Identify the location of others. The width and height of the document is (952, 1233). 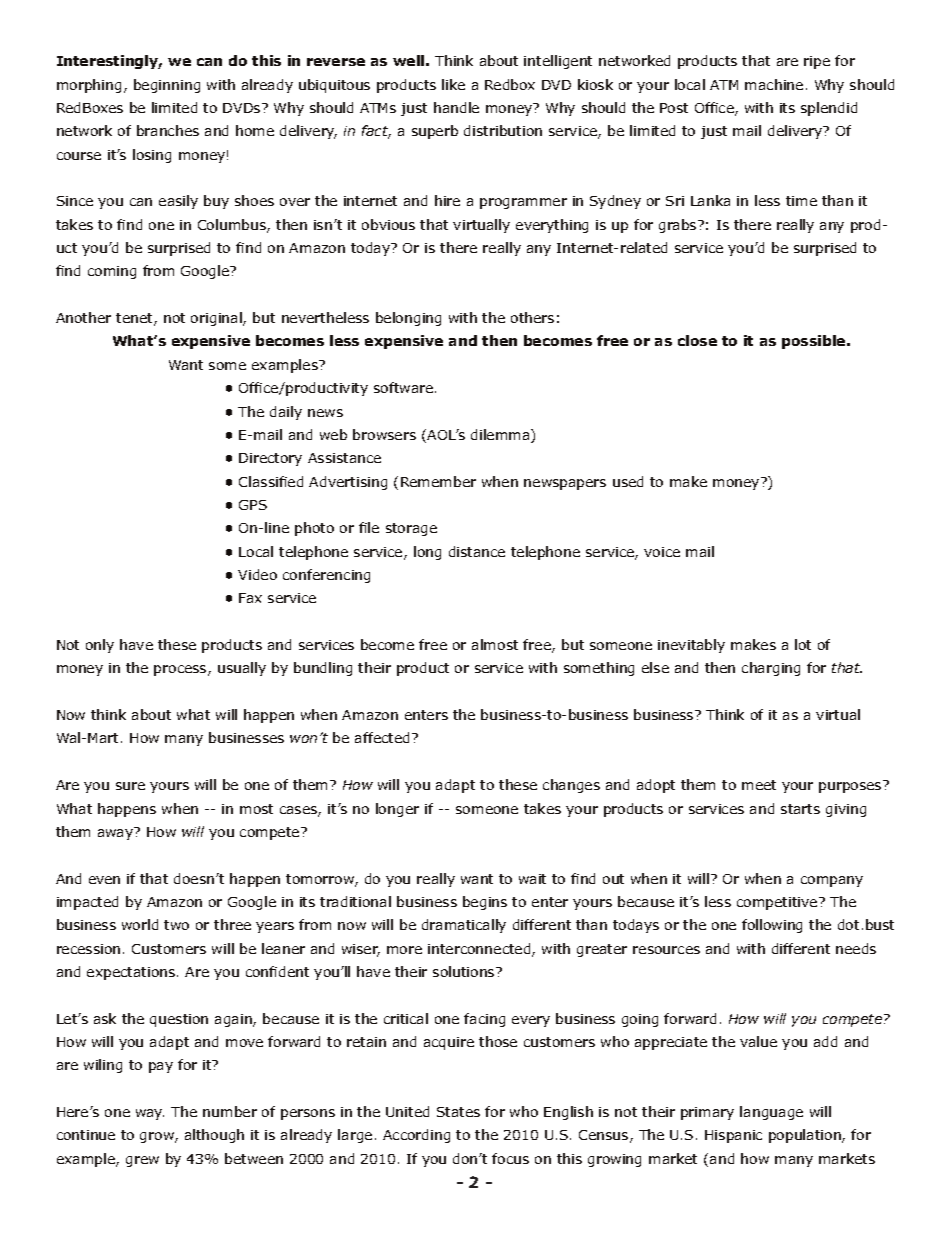
(532, 317).
